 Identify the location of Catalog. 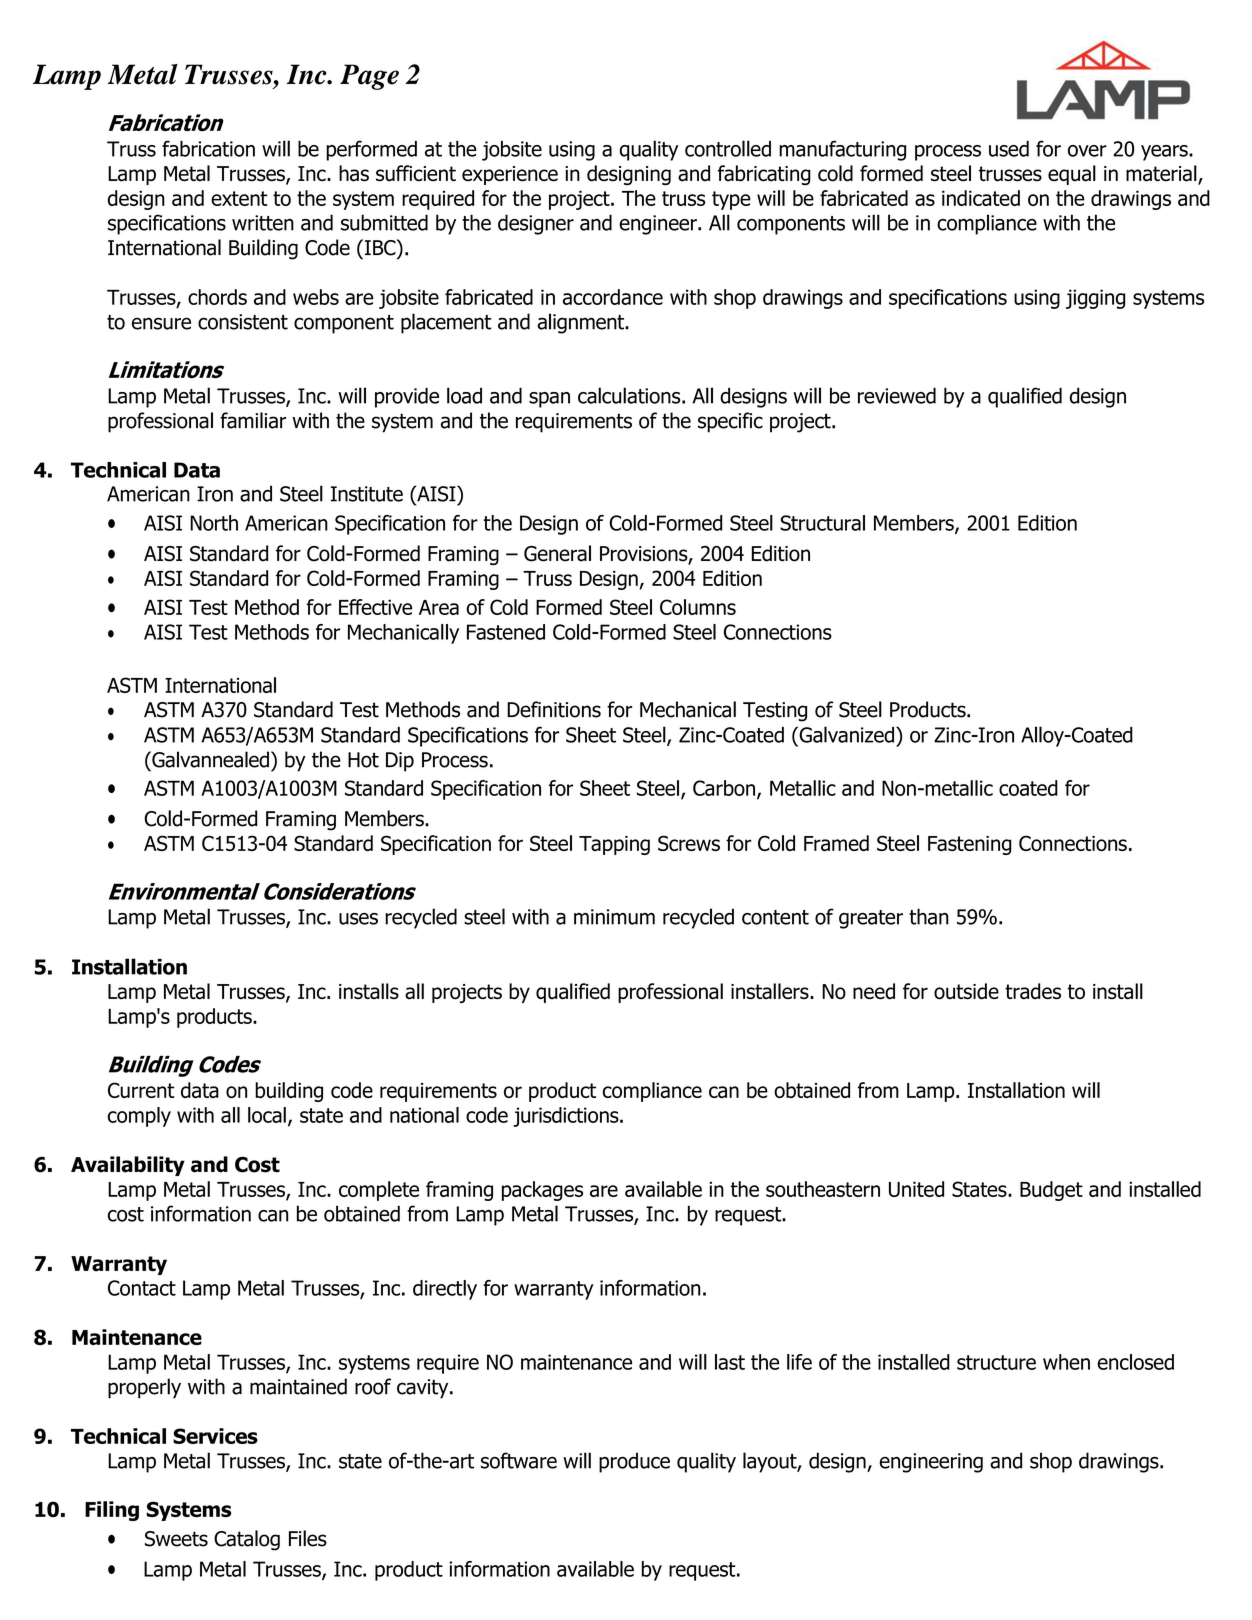
(247, 1540).
